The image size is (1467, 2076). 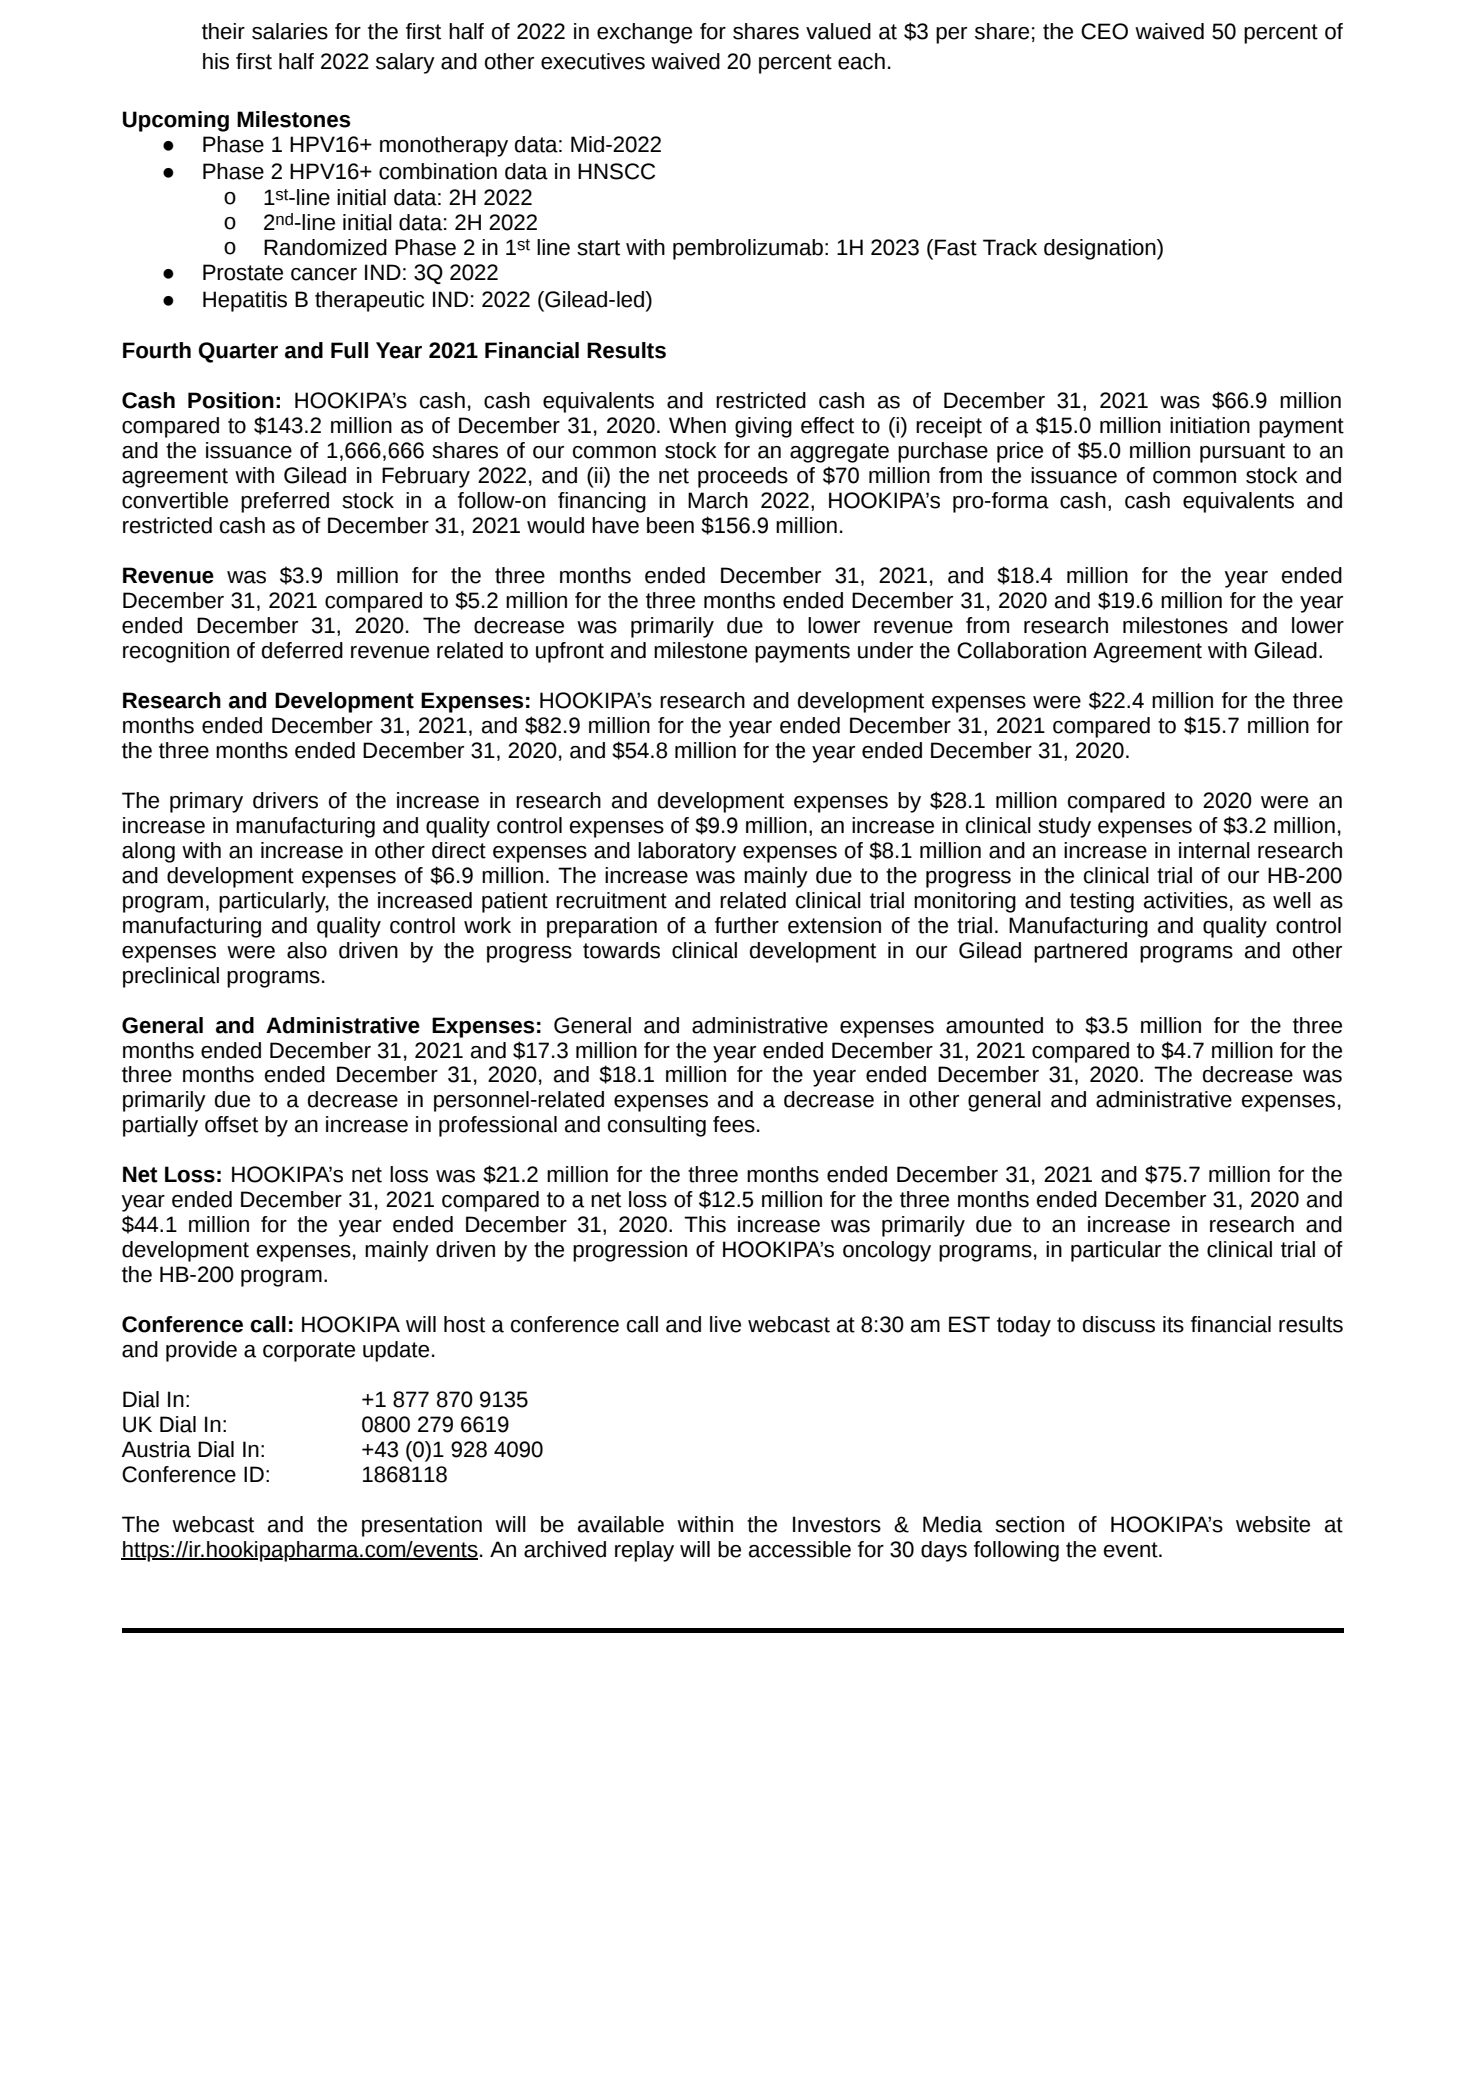 What do you see at coordinates (687, 852) in the screenshot?
I see `laboratory` at bounding box center [687, 852].
